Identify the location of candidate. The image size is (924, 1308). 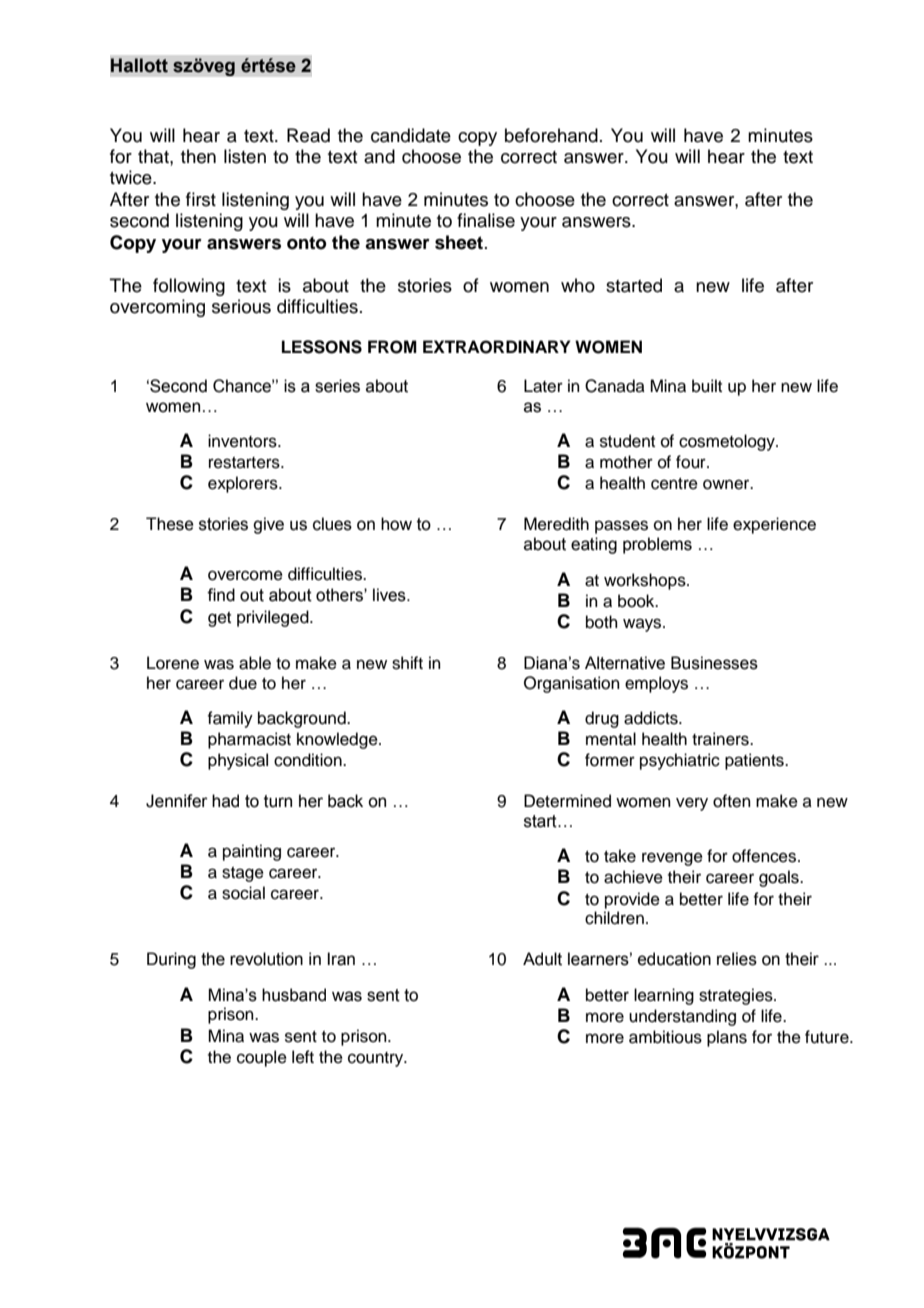
(411, 135).
